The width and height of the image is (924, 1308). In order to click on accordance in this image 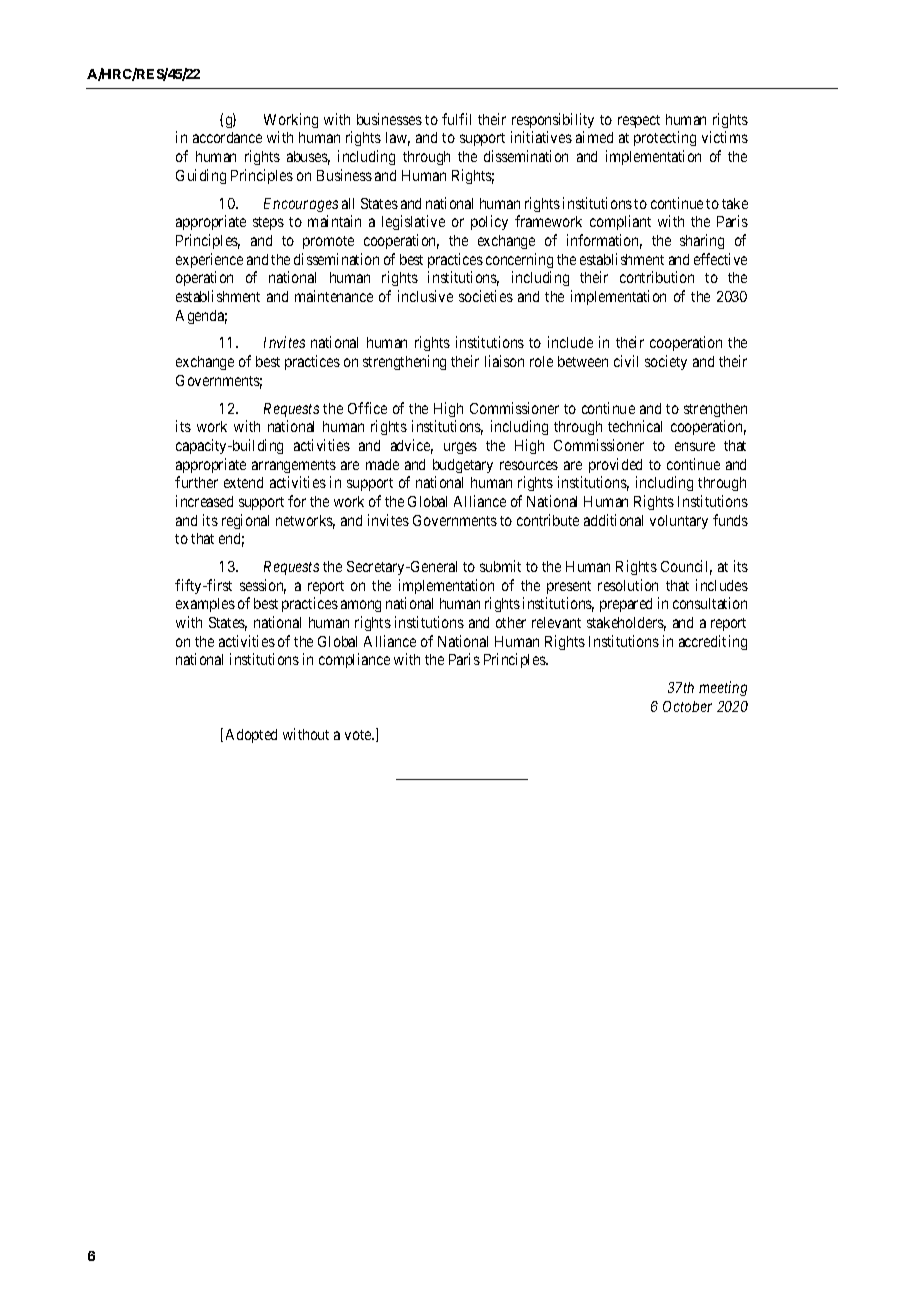, I will do `click(227, 137)`.
